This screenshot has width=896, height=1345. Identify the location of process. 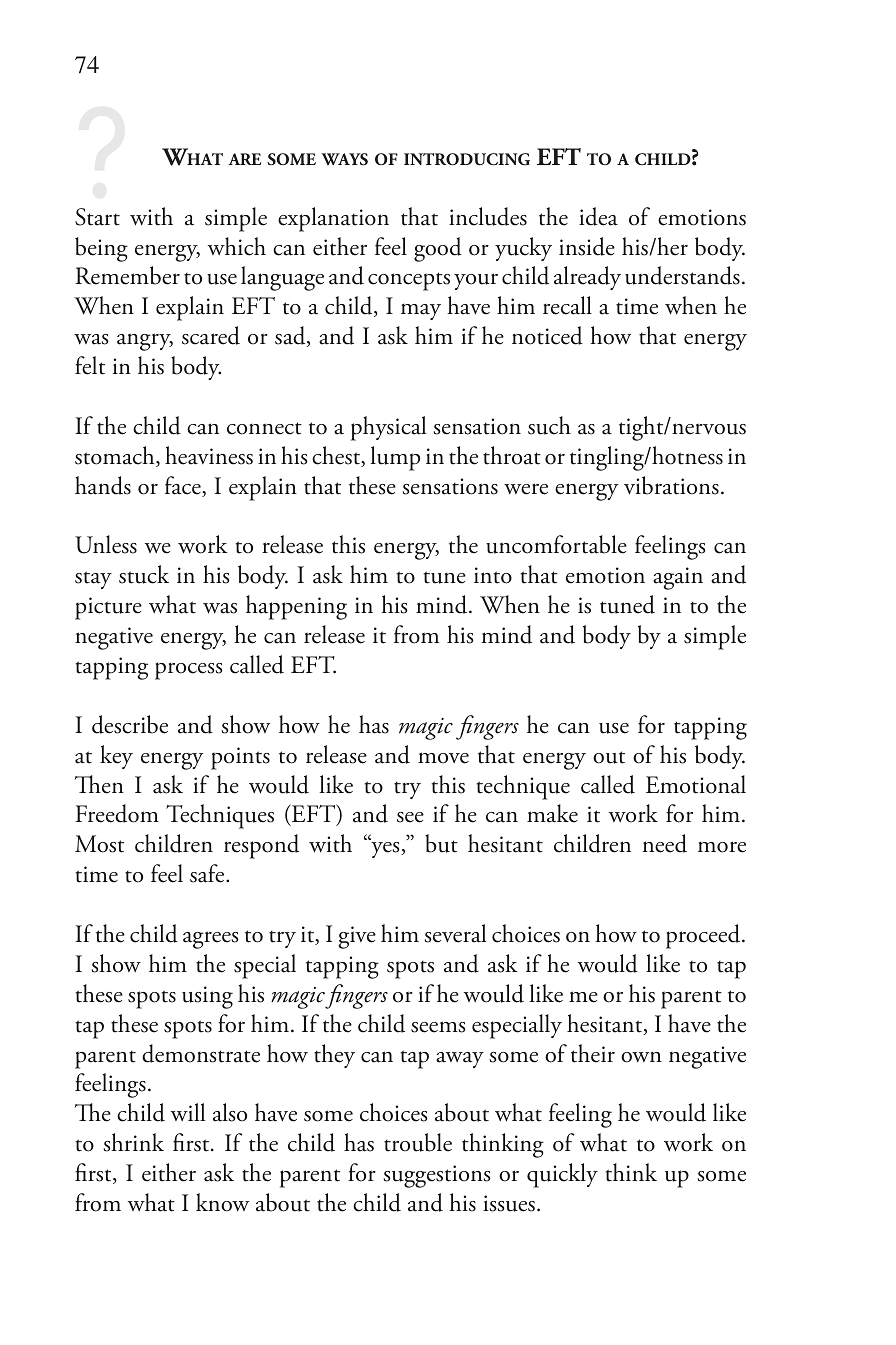
(189, 671).
